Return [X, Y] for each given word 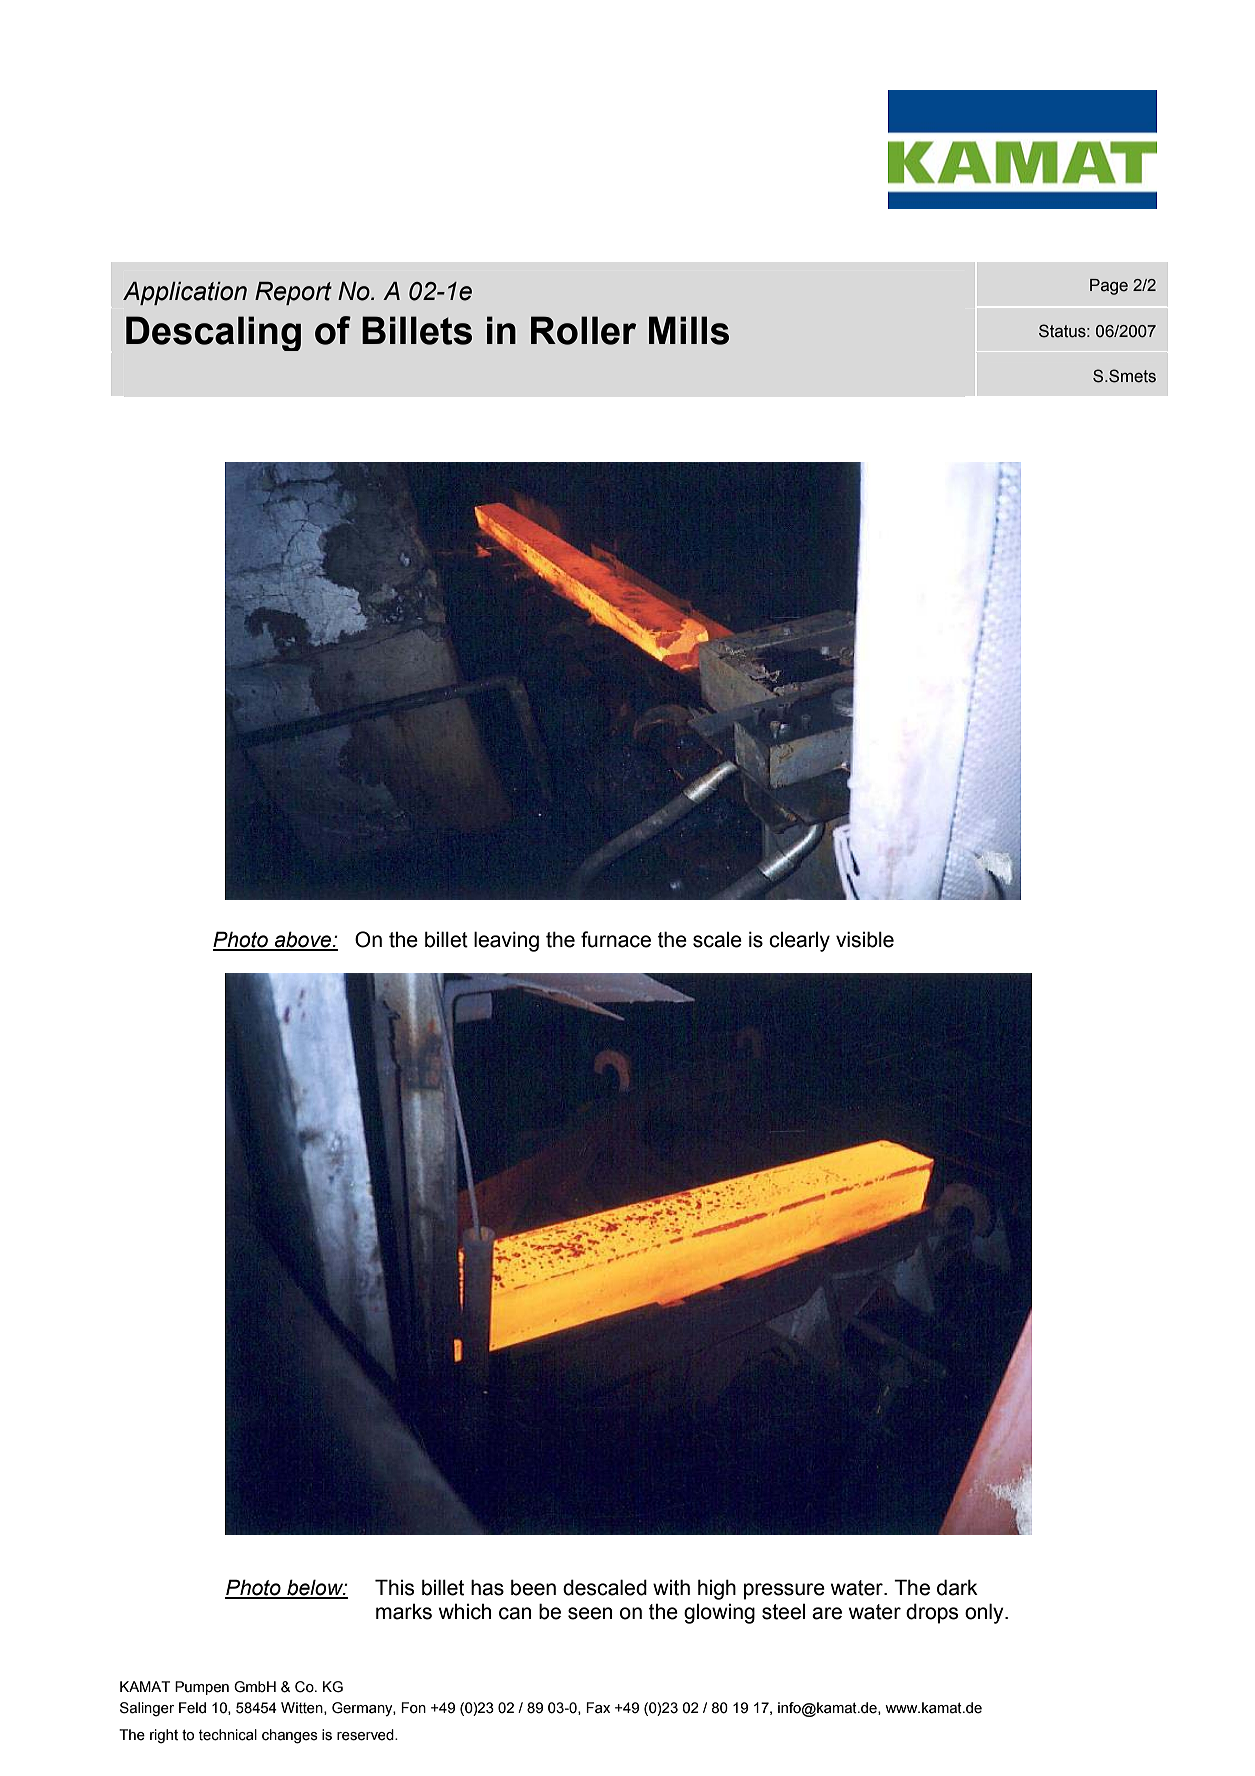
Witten [303, 1708]
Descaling [213, 333]
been [533, 1587]
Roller [583, 330]
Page [1109, 287]
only [985, 1613]
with [671, 1587]
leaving [506, 941]
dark [957, 1587]
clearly [799, 942]
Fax [598, 1708]
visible [865, 939]
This [394, 1587]
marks [404, 1612]
